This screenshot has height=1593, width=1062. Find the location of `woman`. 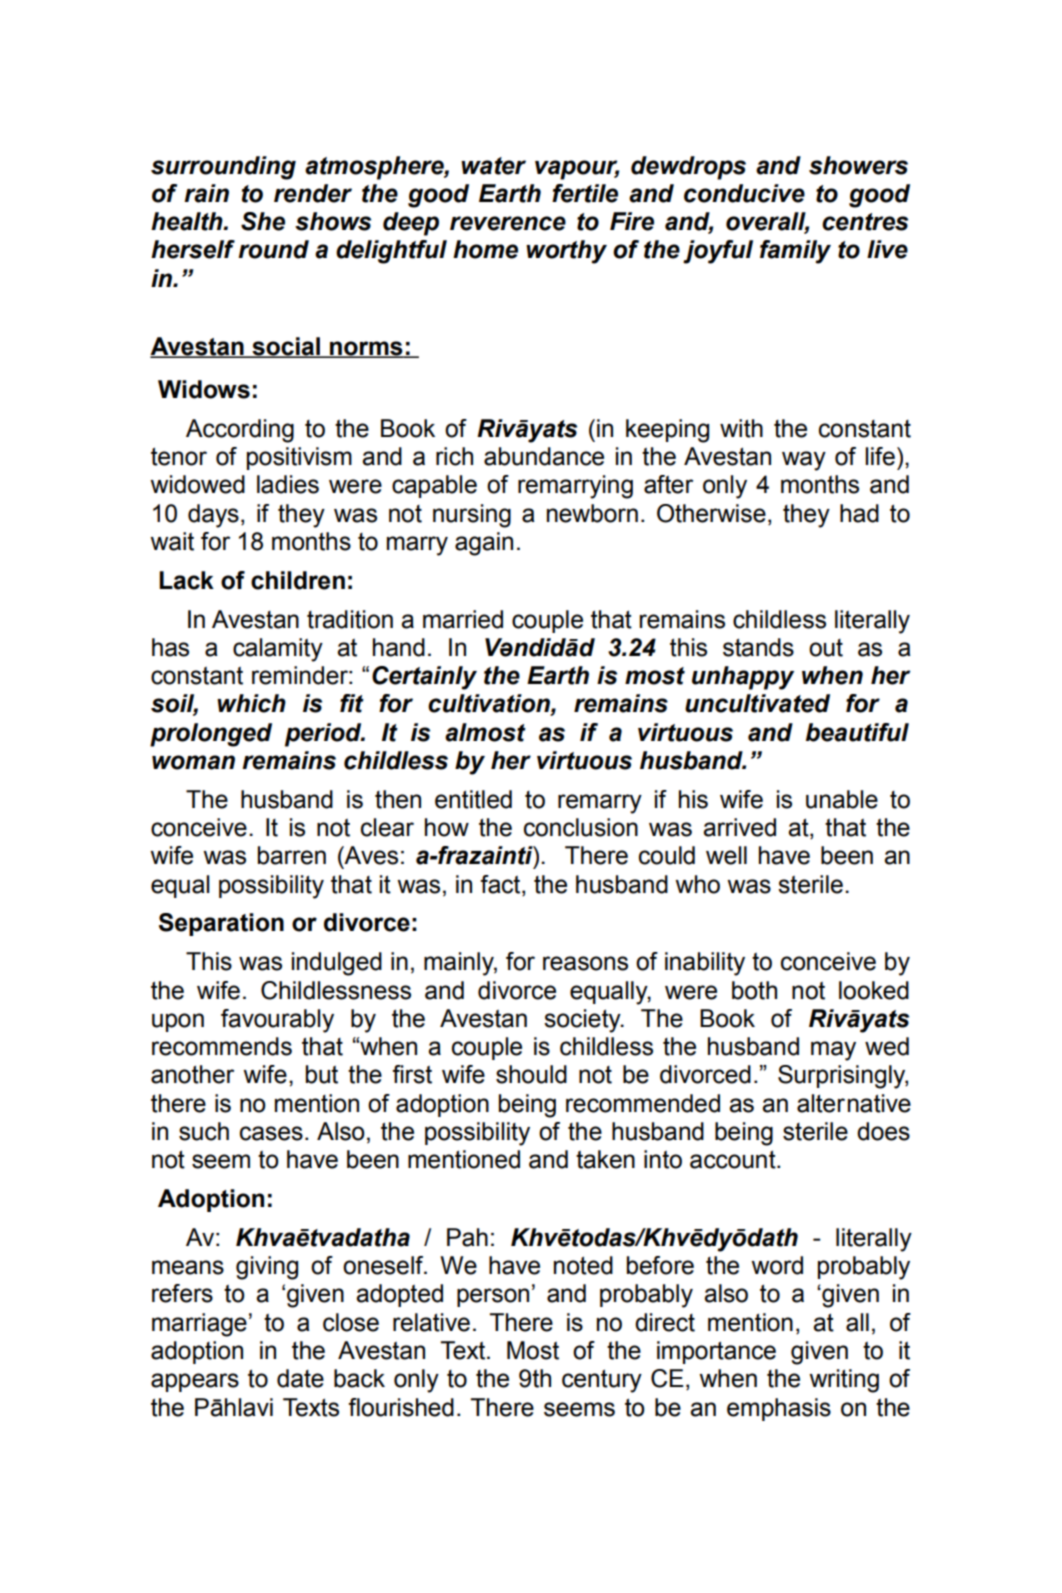

woman is located at coordinates (193, 762).
